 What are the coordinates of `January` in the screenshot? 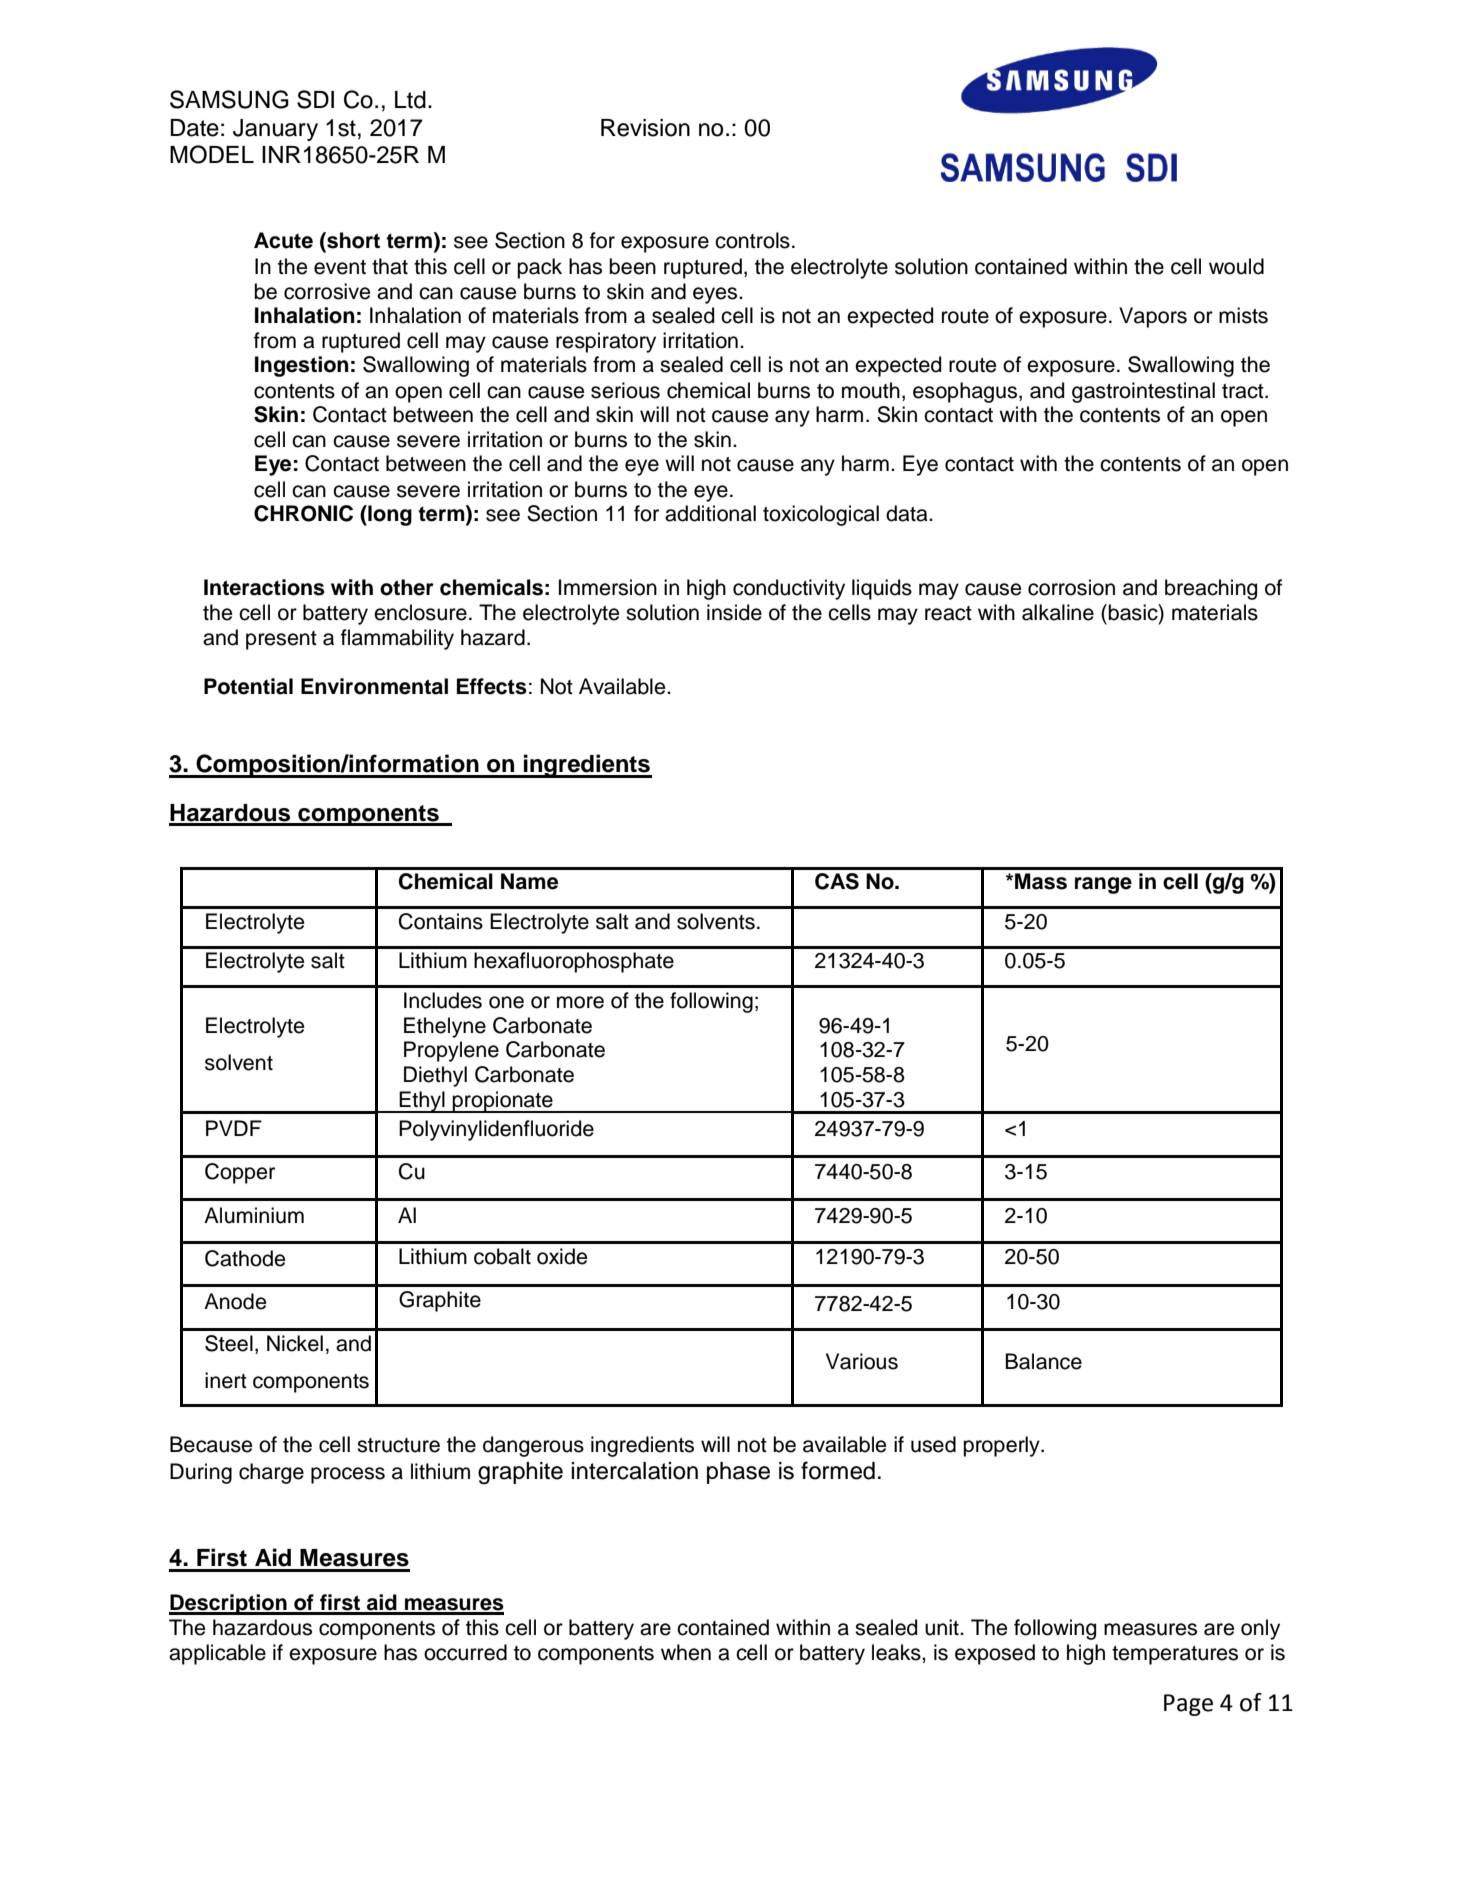 It's located at (275, 130).
